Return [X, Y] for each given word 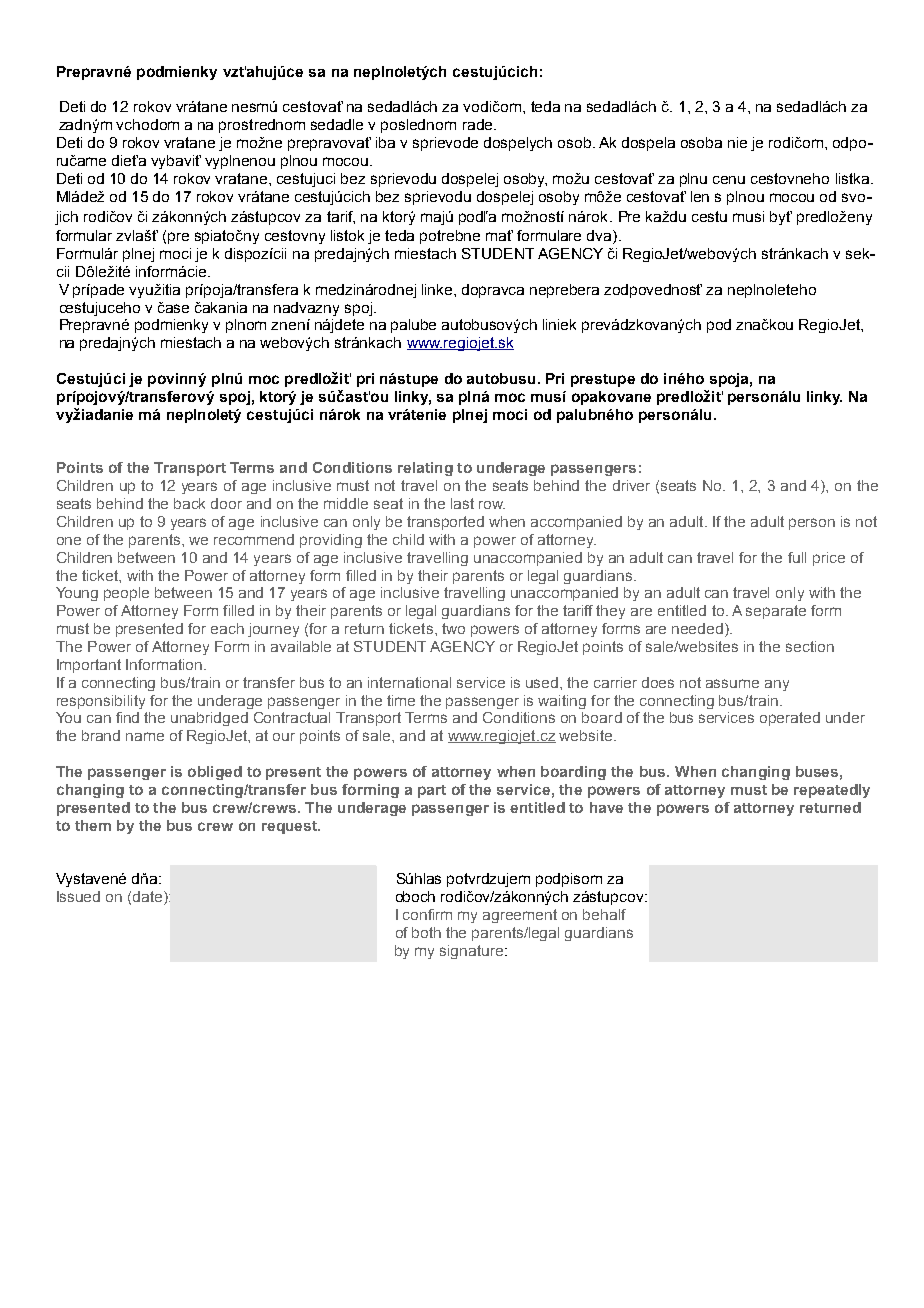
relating [425, 469]
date [149, 898]
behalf [604, 914]
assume [732, 683]
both [426, 932]
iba [385, 142]
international [409, 682]
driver [631, 485]
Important [89, 666]
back [189, 503]
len [700, 196]
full [797, 557]
